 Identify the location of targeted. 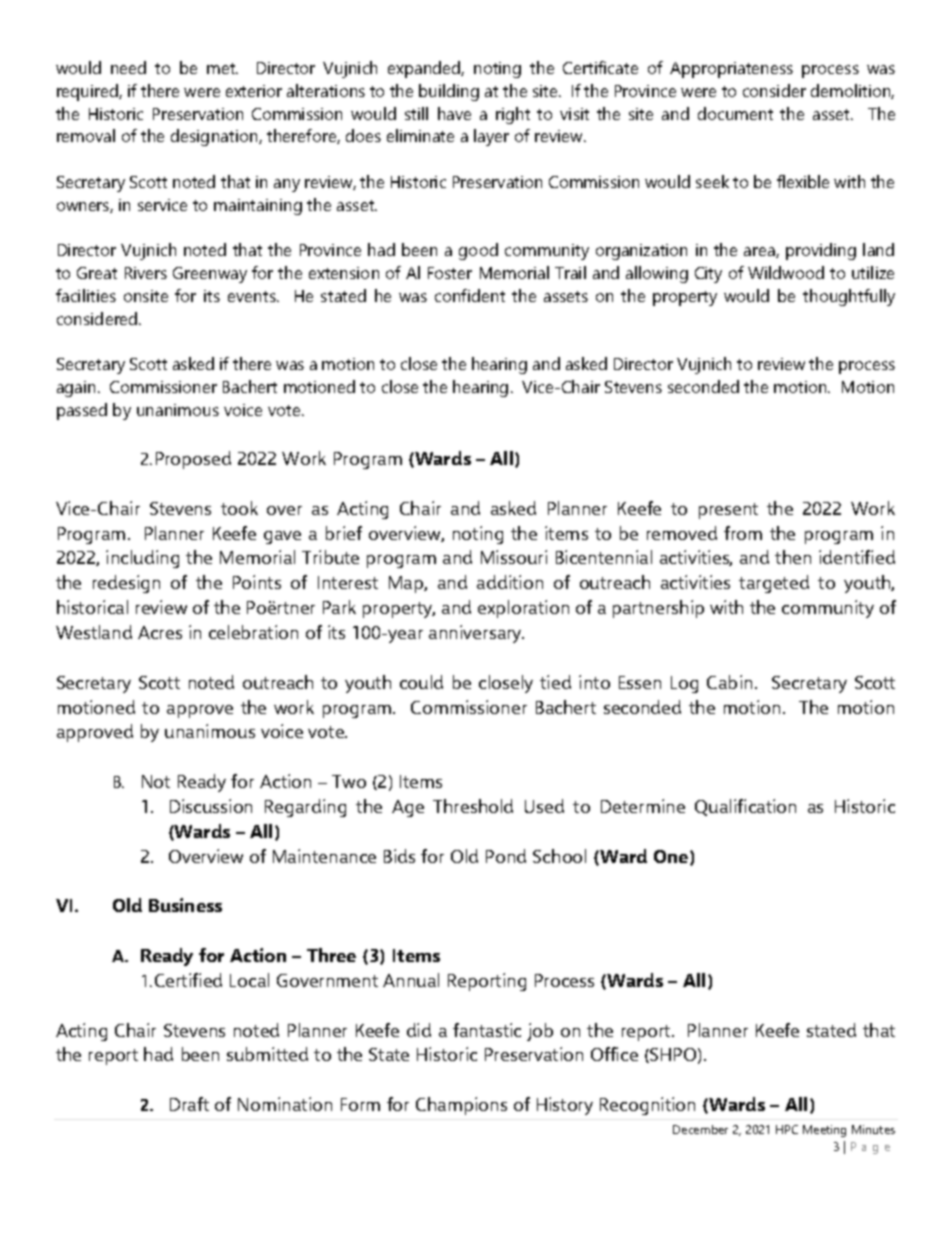
(774, 584).
